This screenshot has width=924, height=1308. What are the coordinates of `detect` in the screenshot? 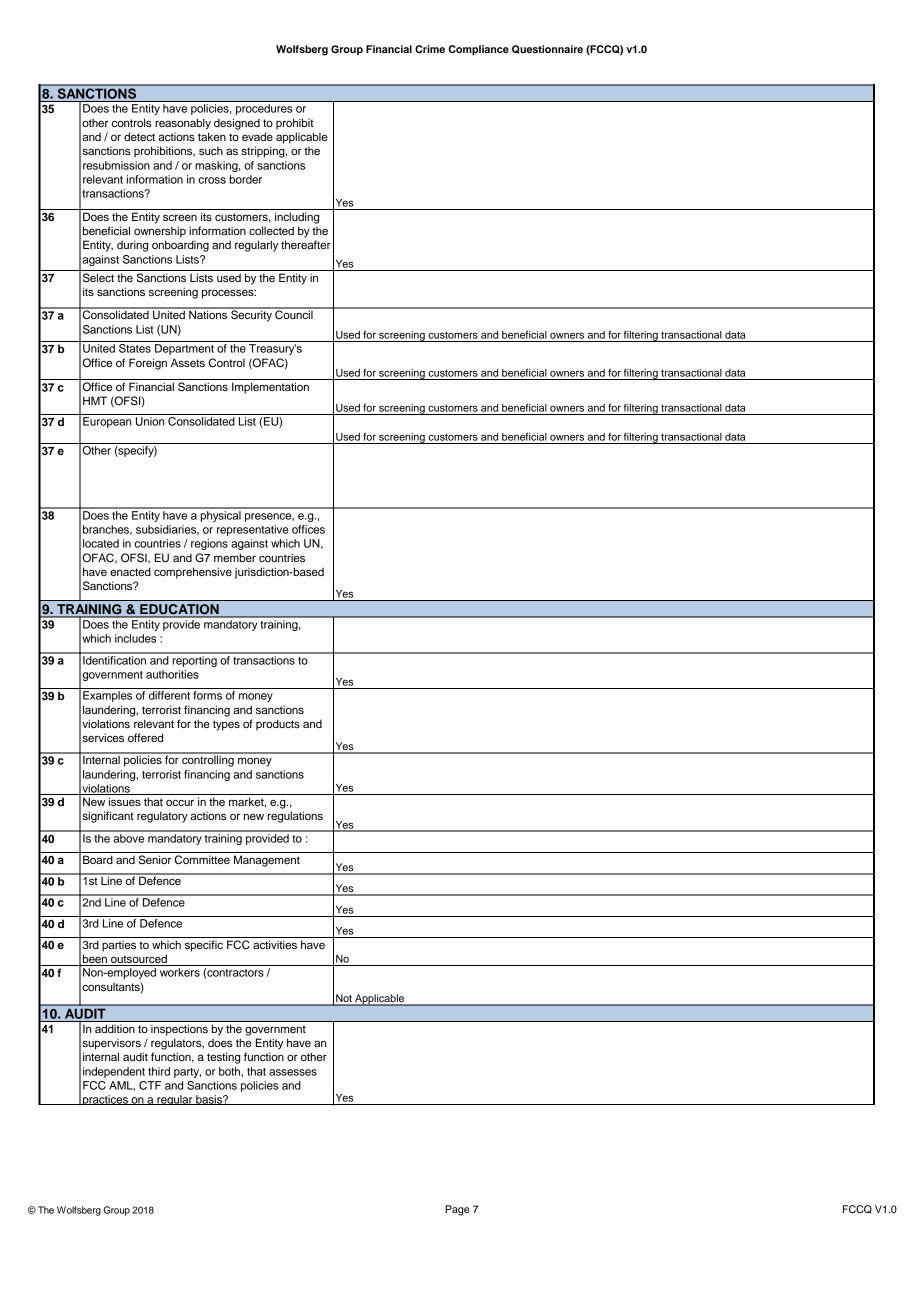 It's located at (139, 136).
